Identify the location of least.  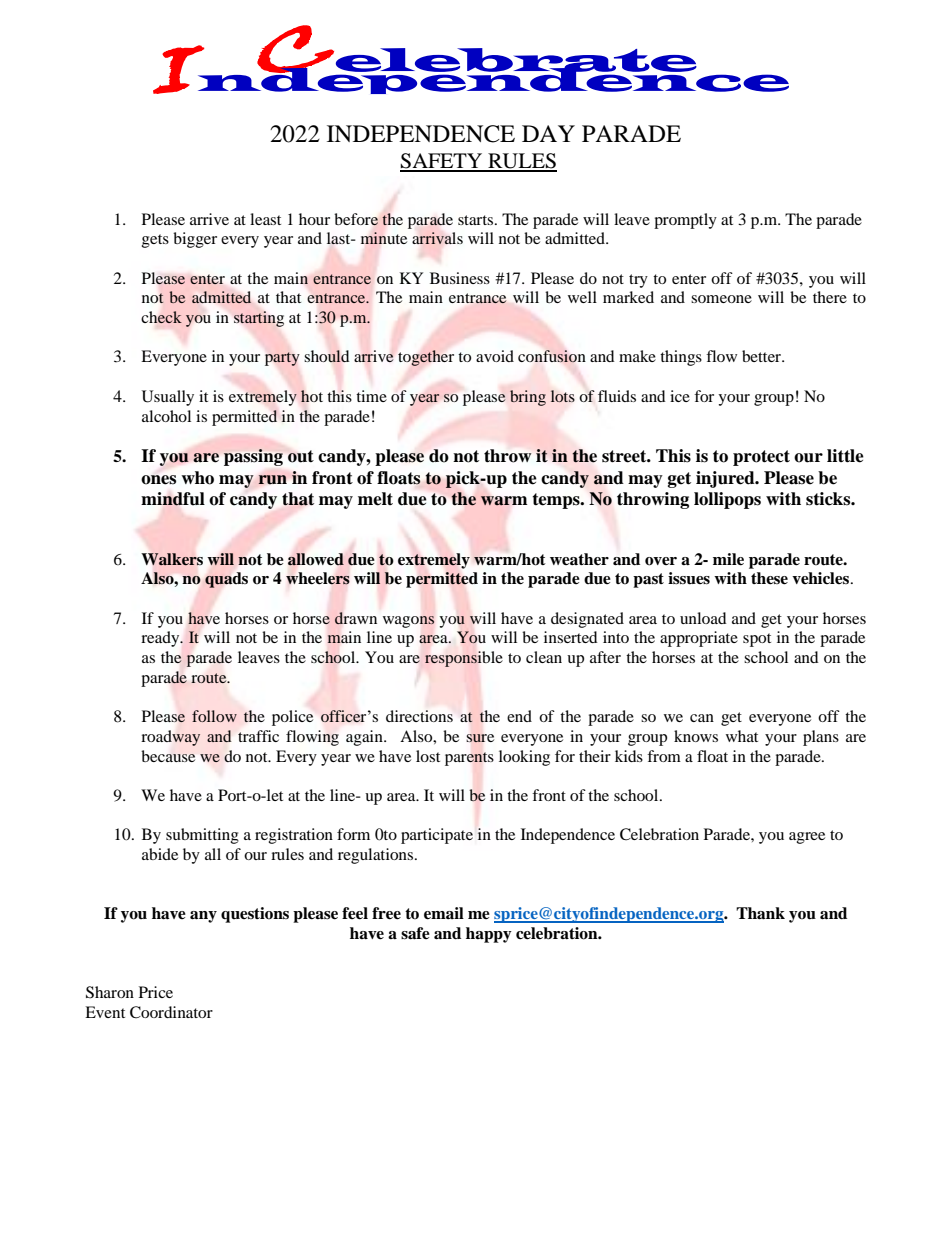
(265, 219).
